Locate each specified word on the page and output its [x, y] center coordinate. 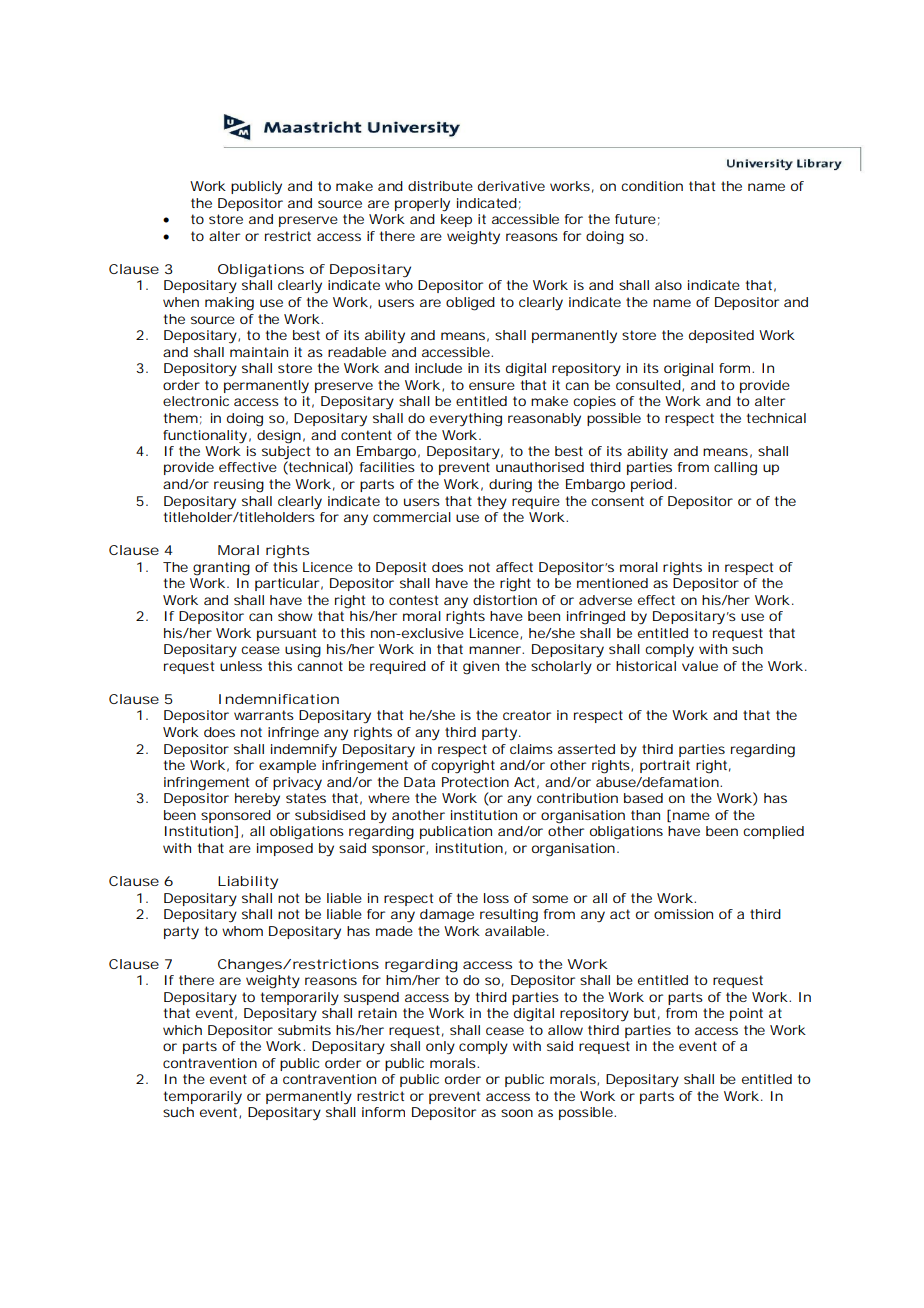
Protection [475, 782]
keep [456, 220]
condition [652, 186]
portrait [665, 766]
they [492, 503]
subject [286, 454]
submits [304, 1030]
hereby [257, 800]
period [653, 485]
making [229, 304]
